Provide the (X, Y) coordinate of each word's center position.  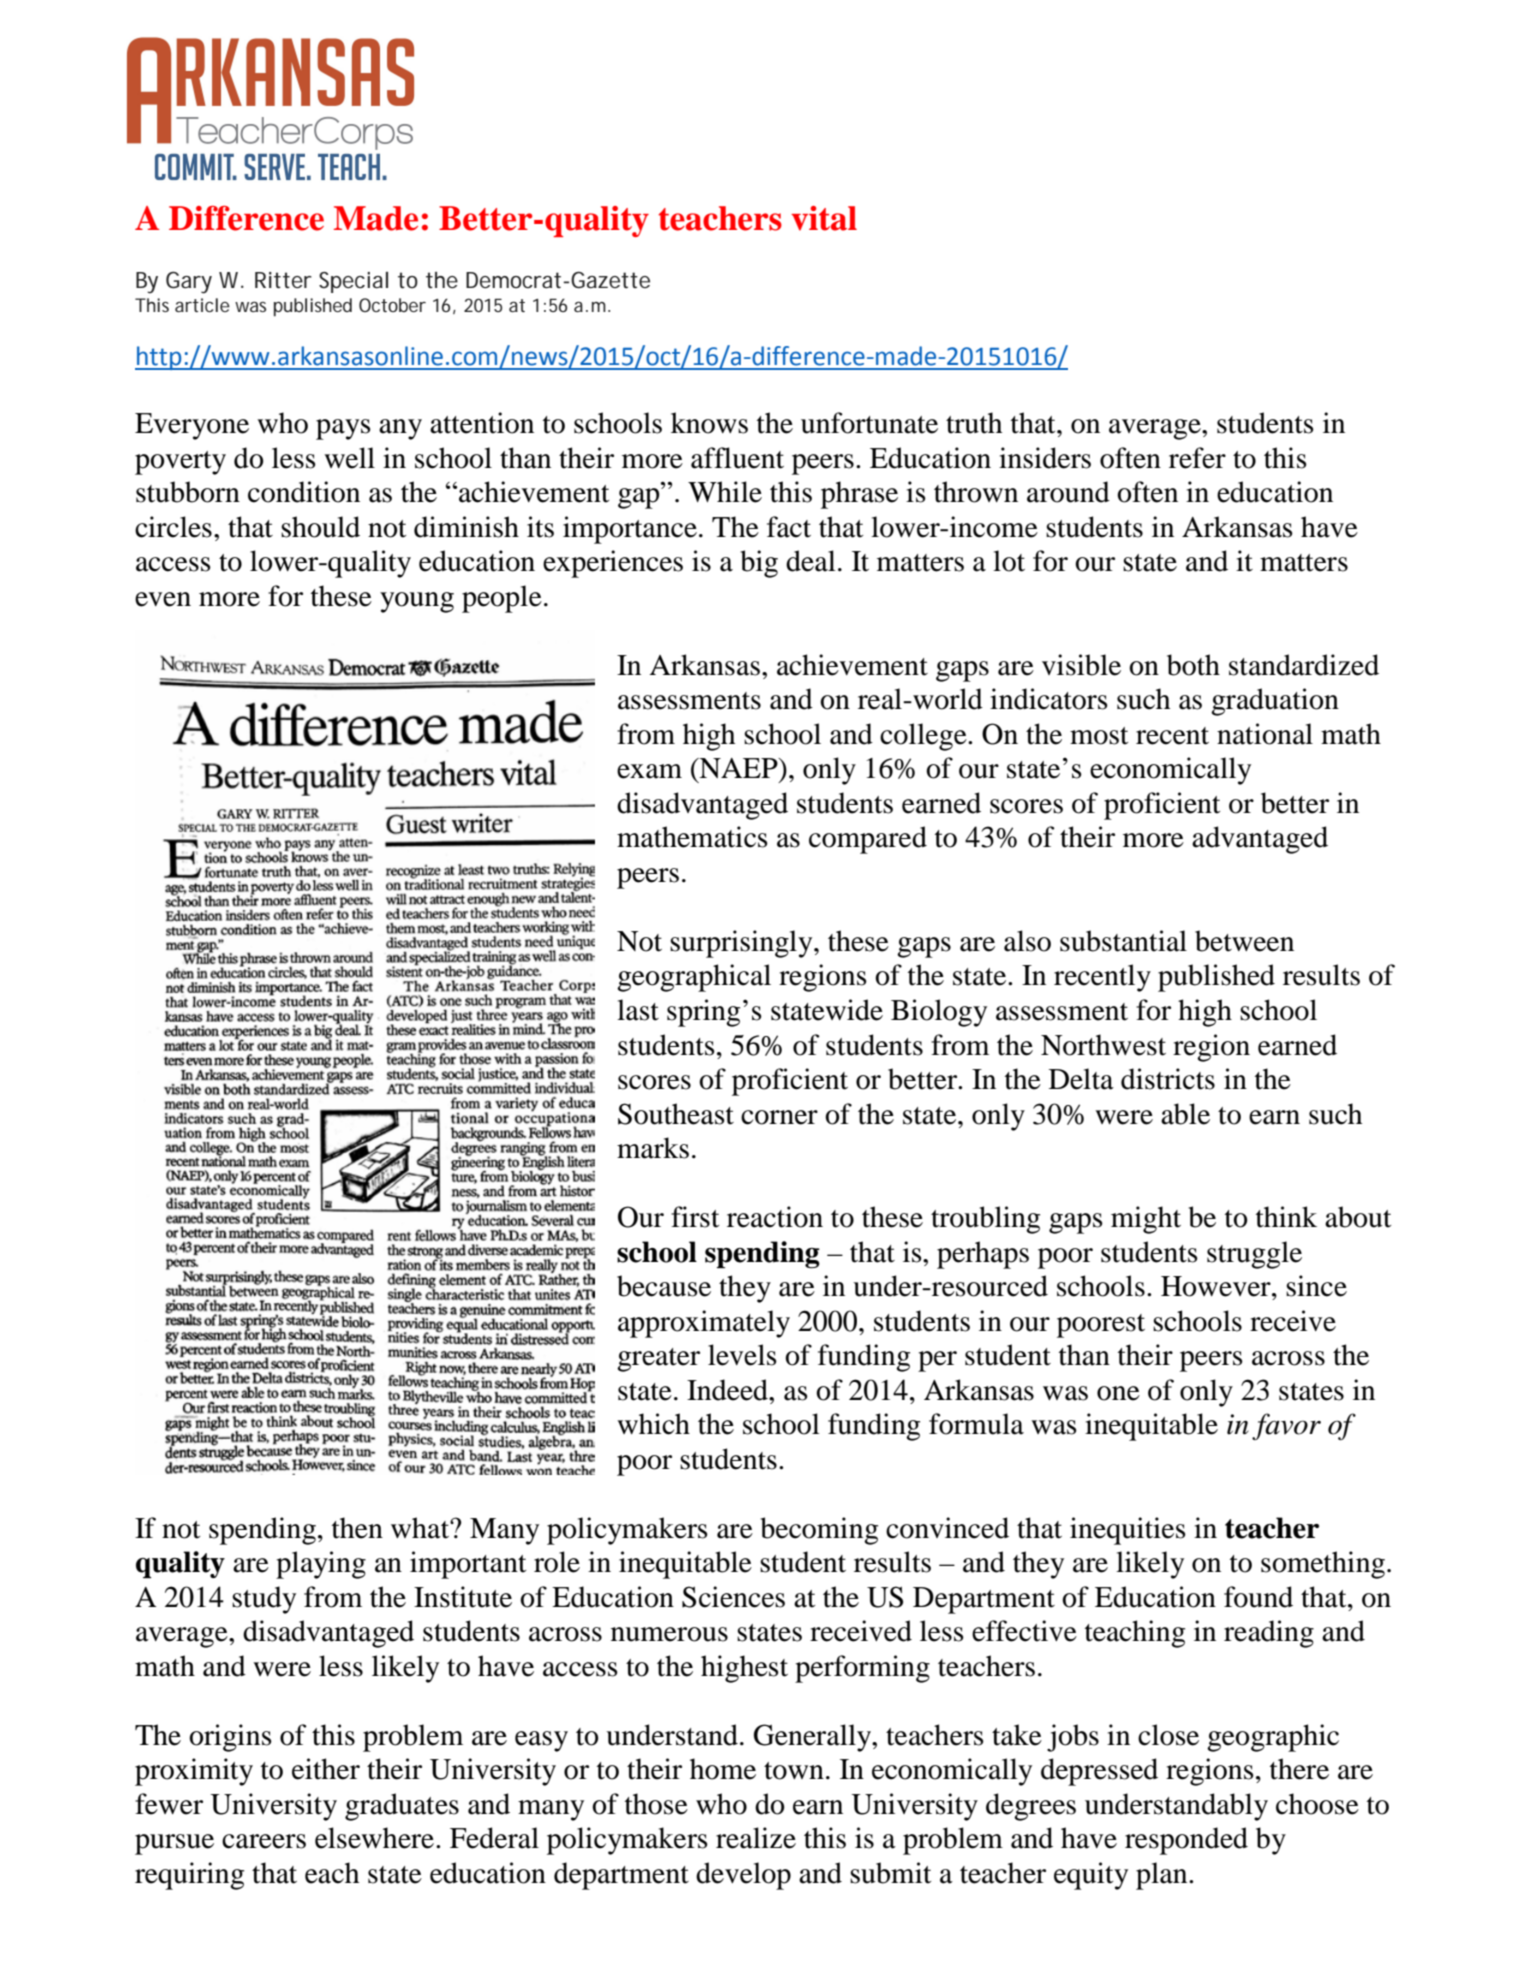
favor (1286, 1426)
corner (779, 1117)
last (638, 1010)
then (357, 1528)
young (417, 602)
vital (824, 218)
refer (1197, 458)
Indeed (728, 1390)
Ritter (283, 280)
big (759, 564)
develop (743, 1876)
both (1193, 665)
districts (1168, 1079)
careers (264, 1841)
